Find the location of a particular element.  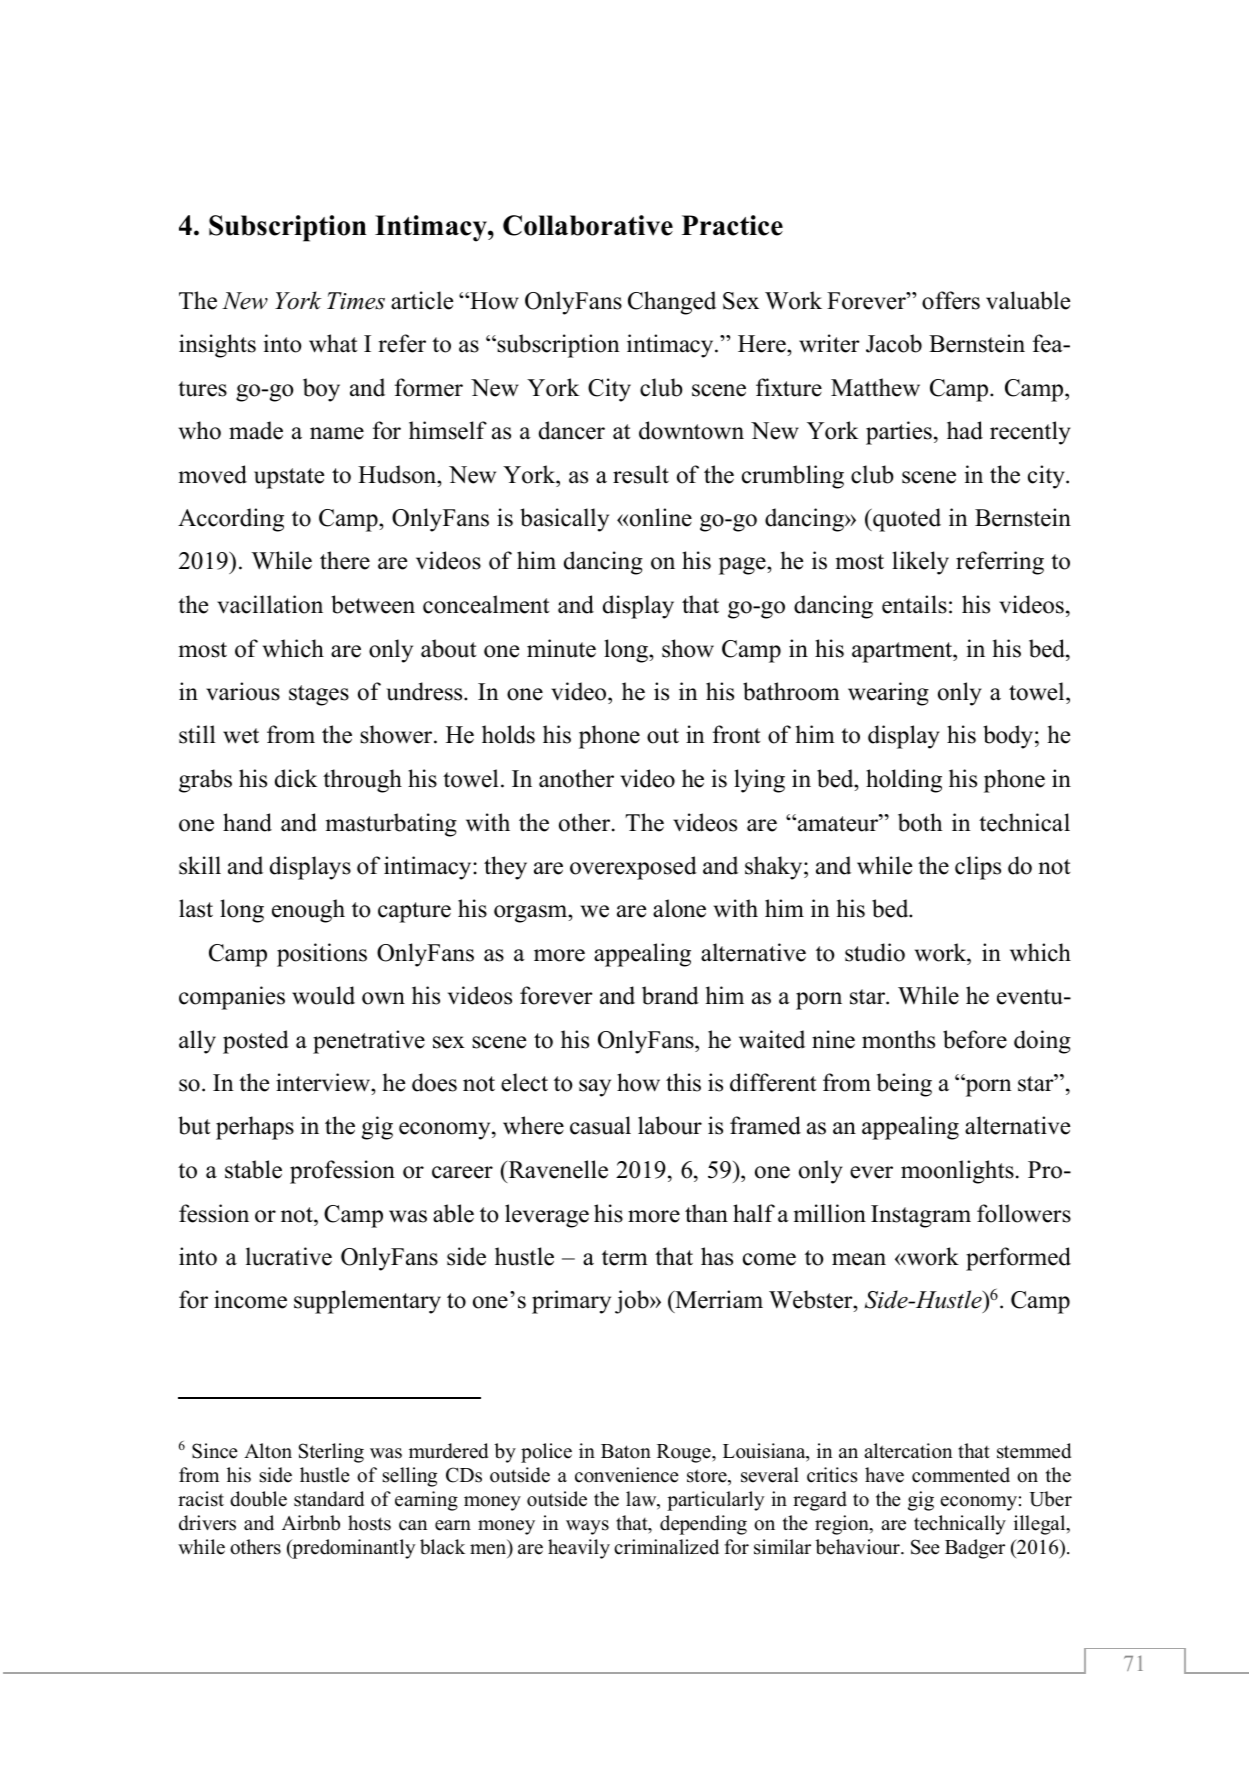

Airbnb is located at coordinates (311, 1523).
